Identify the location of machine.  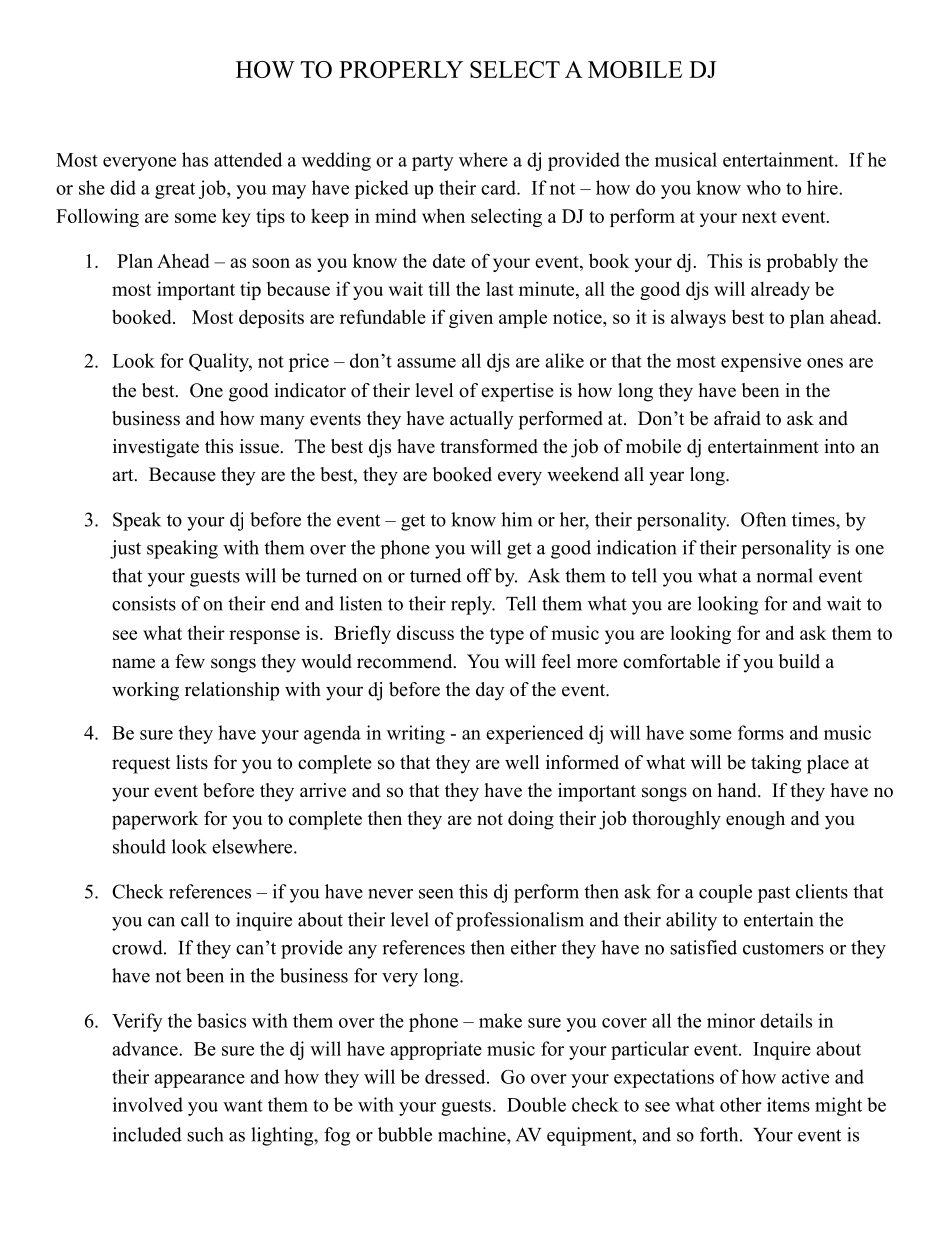
(473, 1134).
